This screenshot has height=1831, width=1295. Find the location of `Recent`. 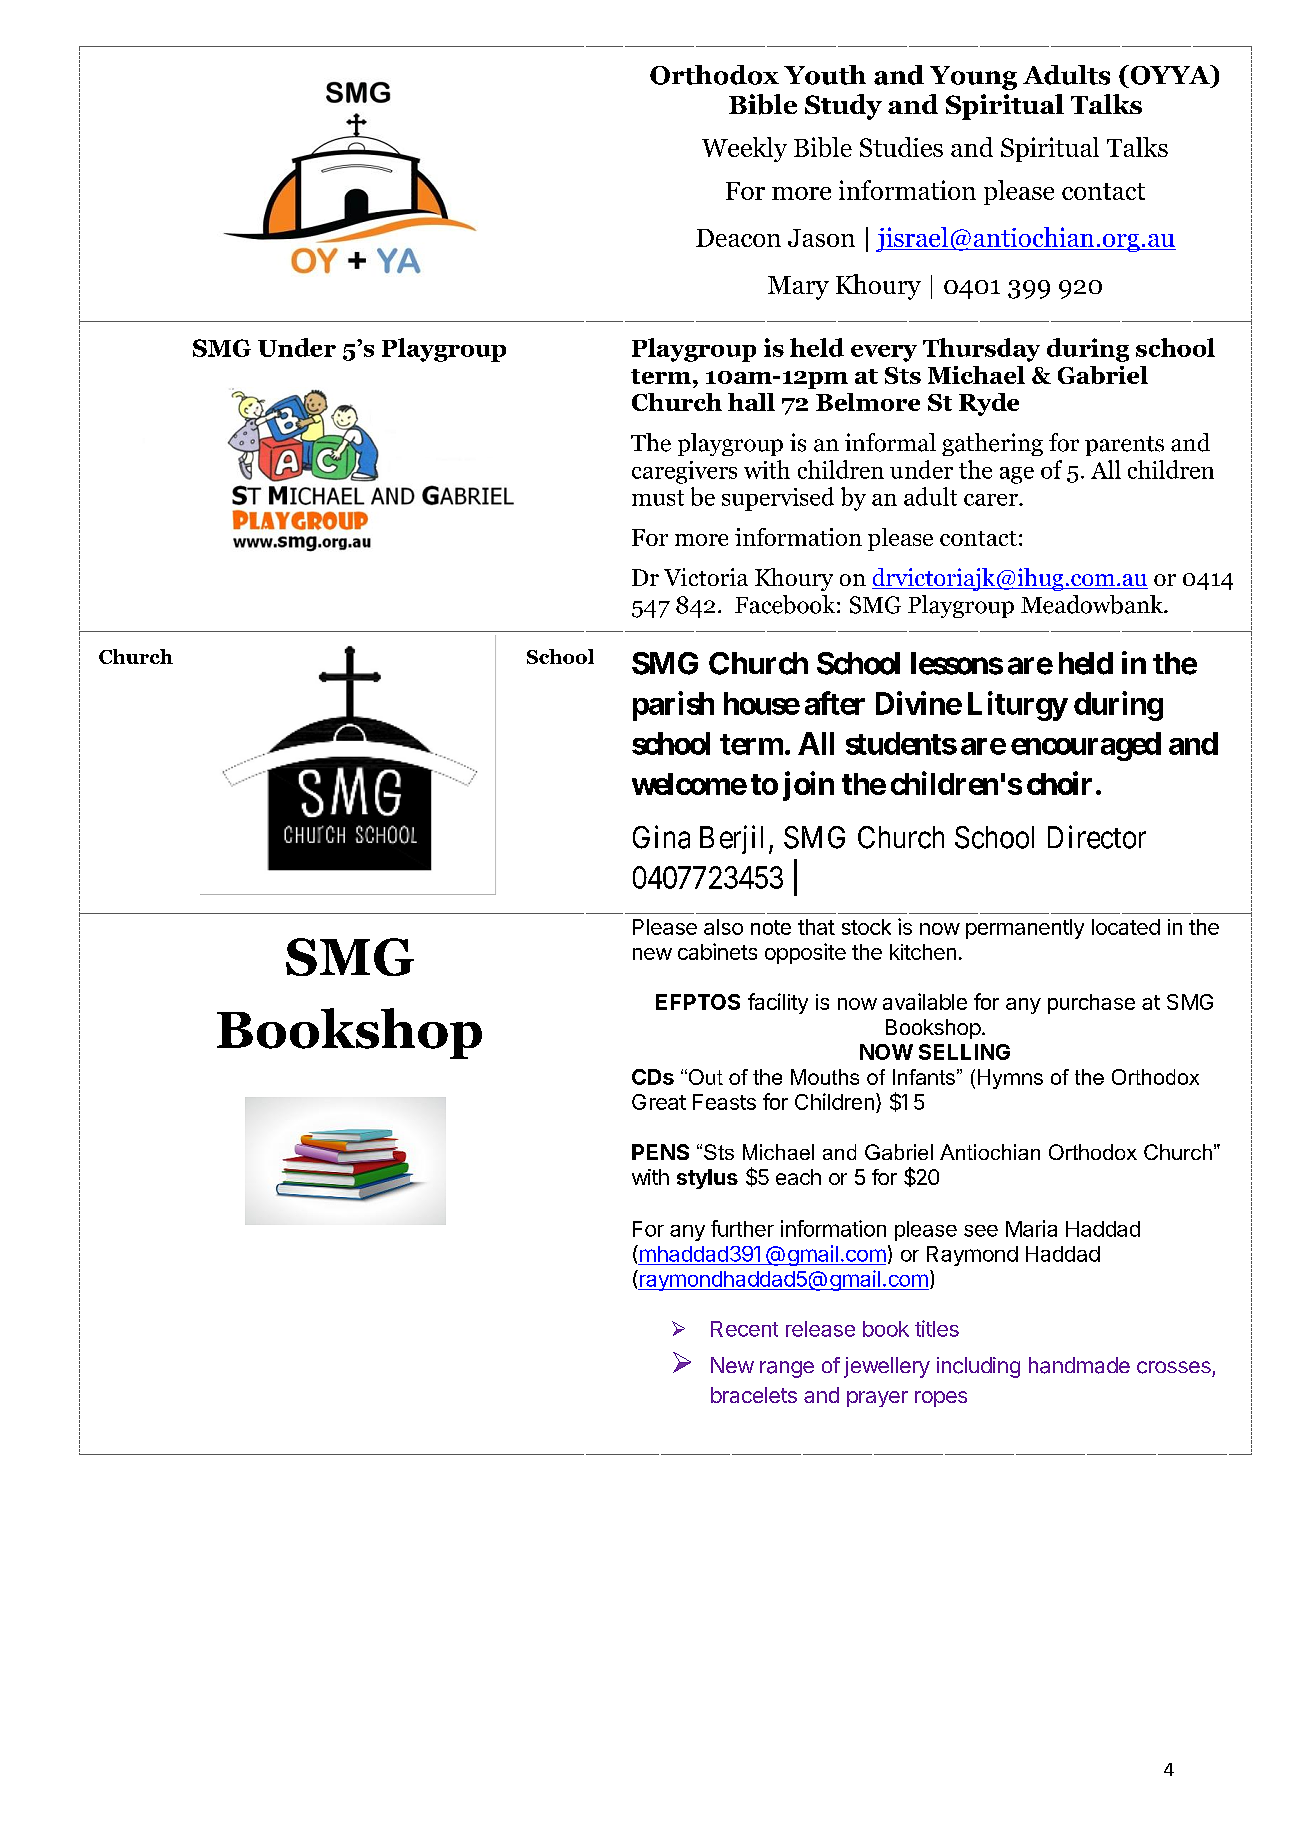

Recent is located at coordinates (744, 1329).
